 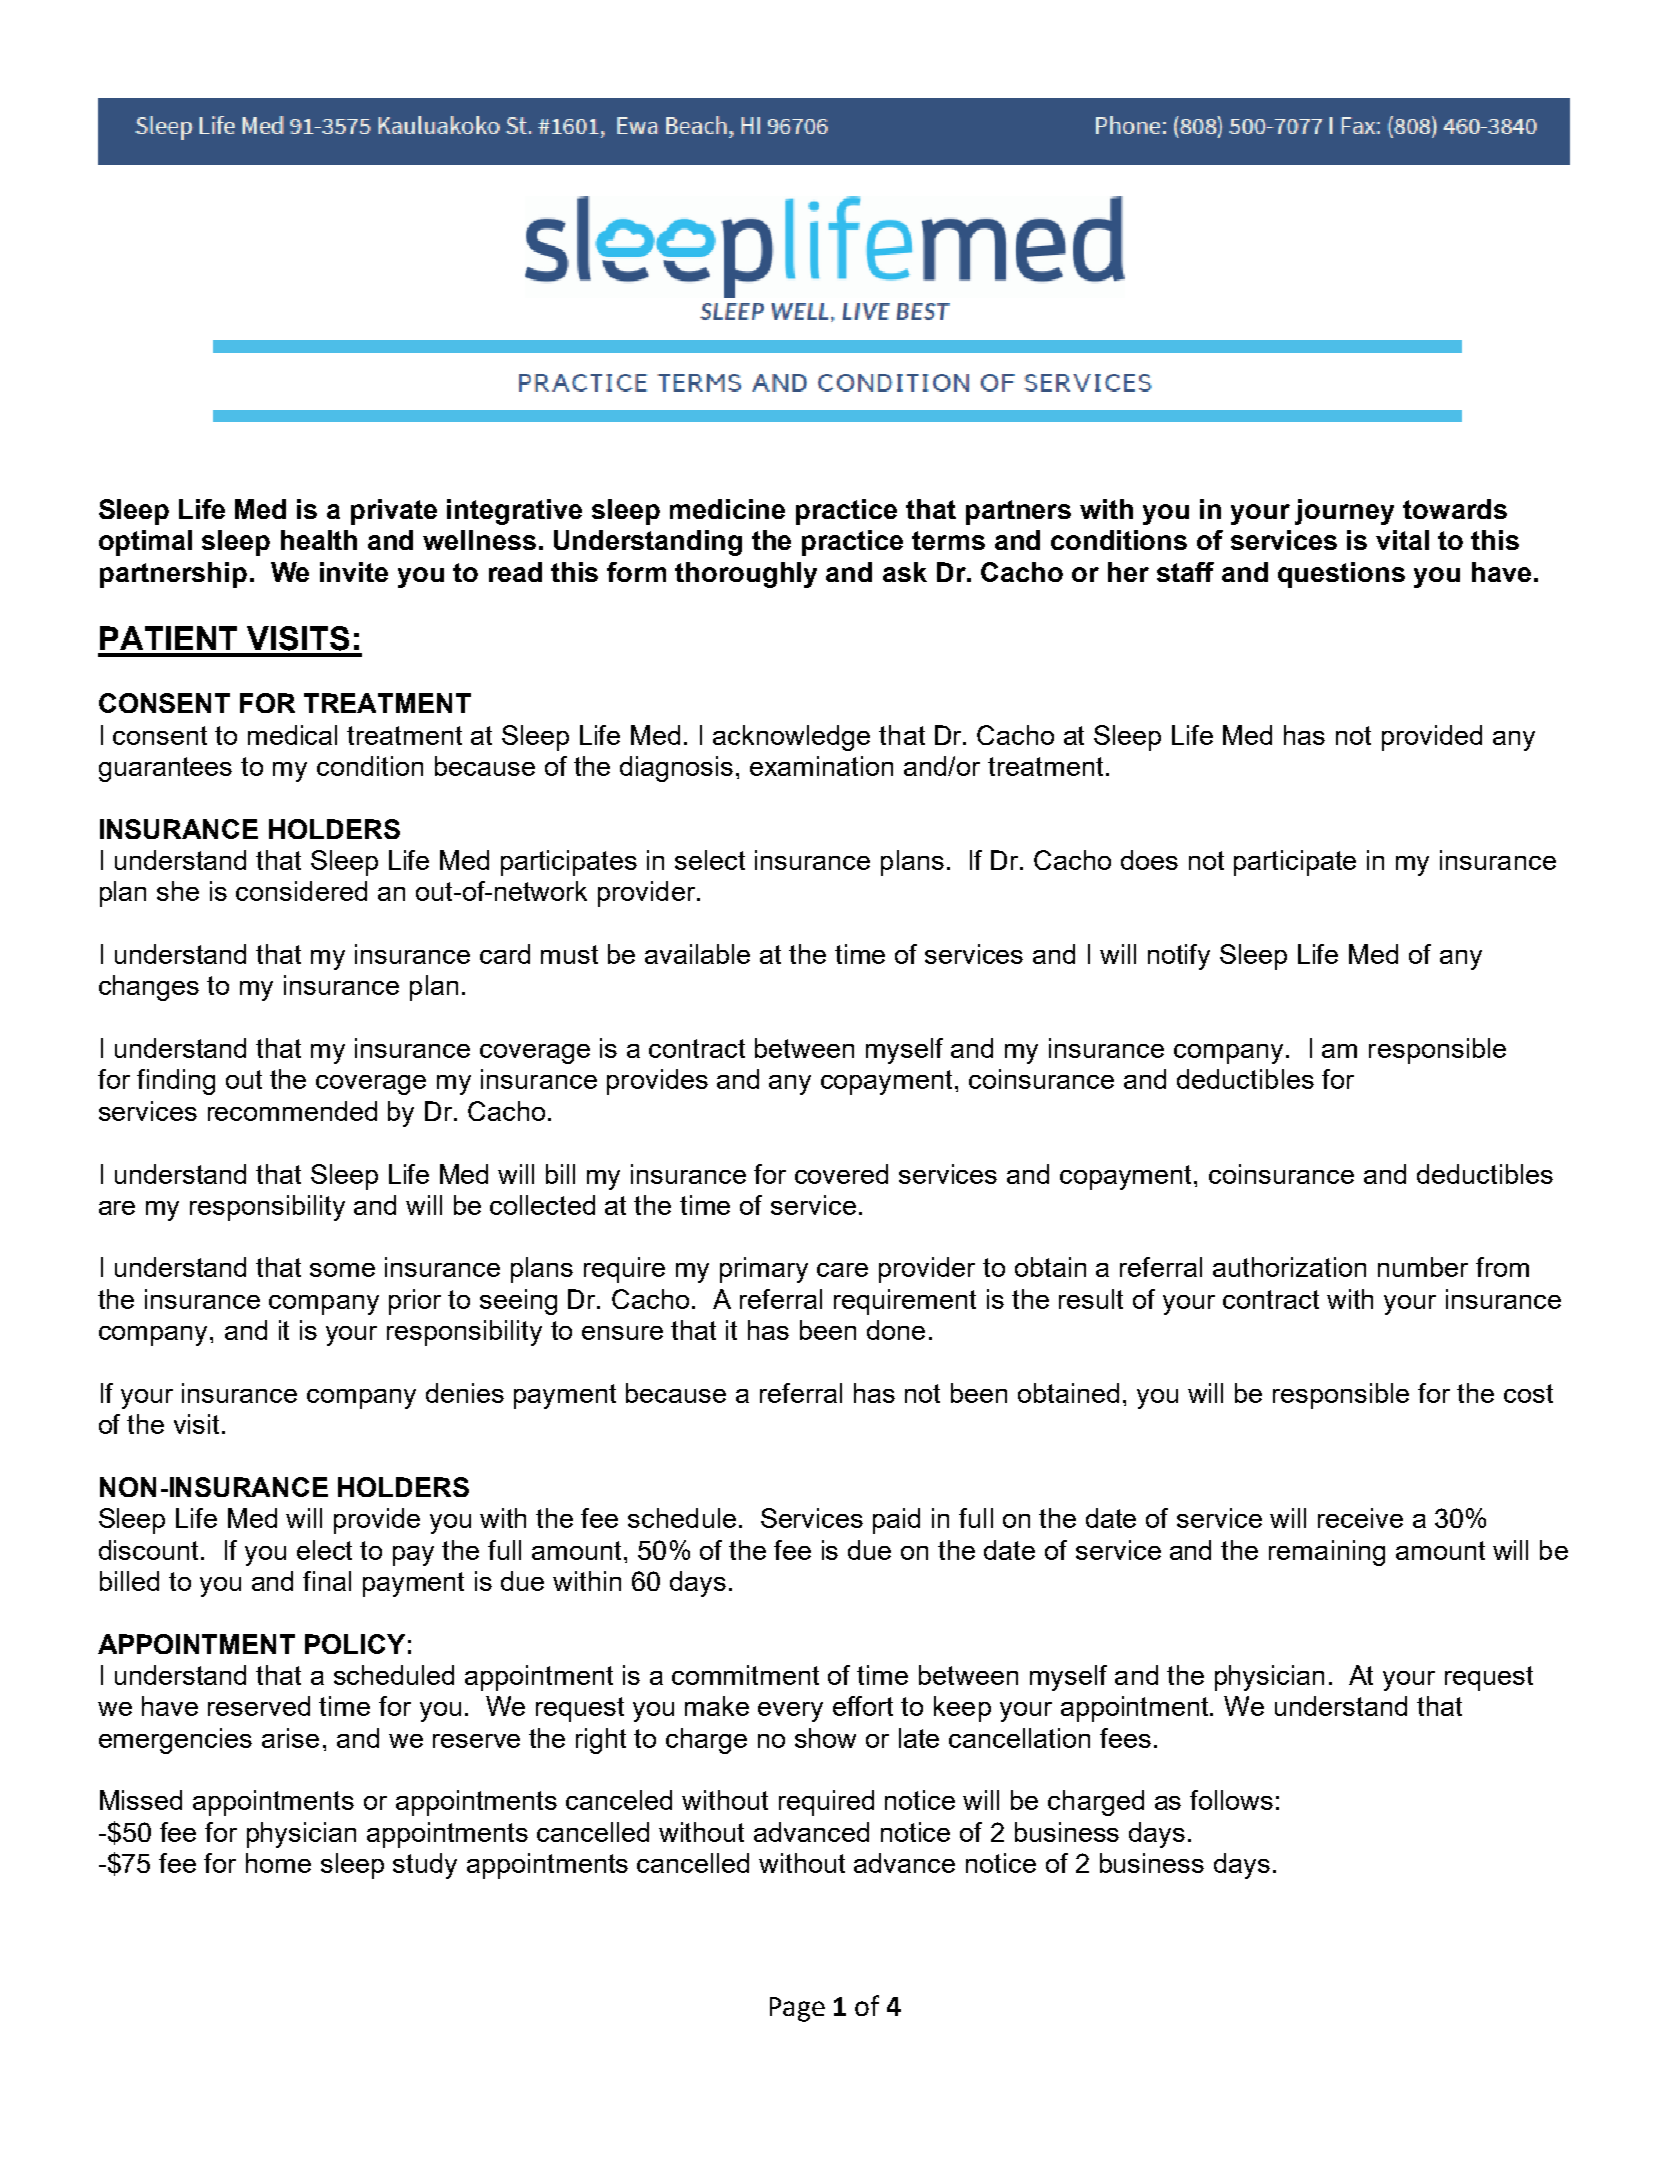 I want to click on care, so click(x=842, y=1270).
